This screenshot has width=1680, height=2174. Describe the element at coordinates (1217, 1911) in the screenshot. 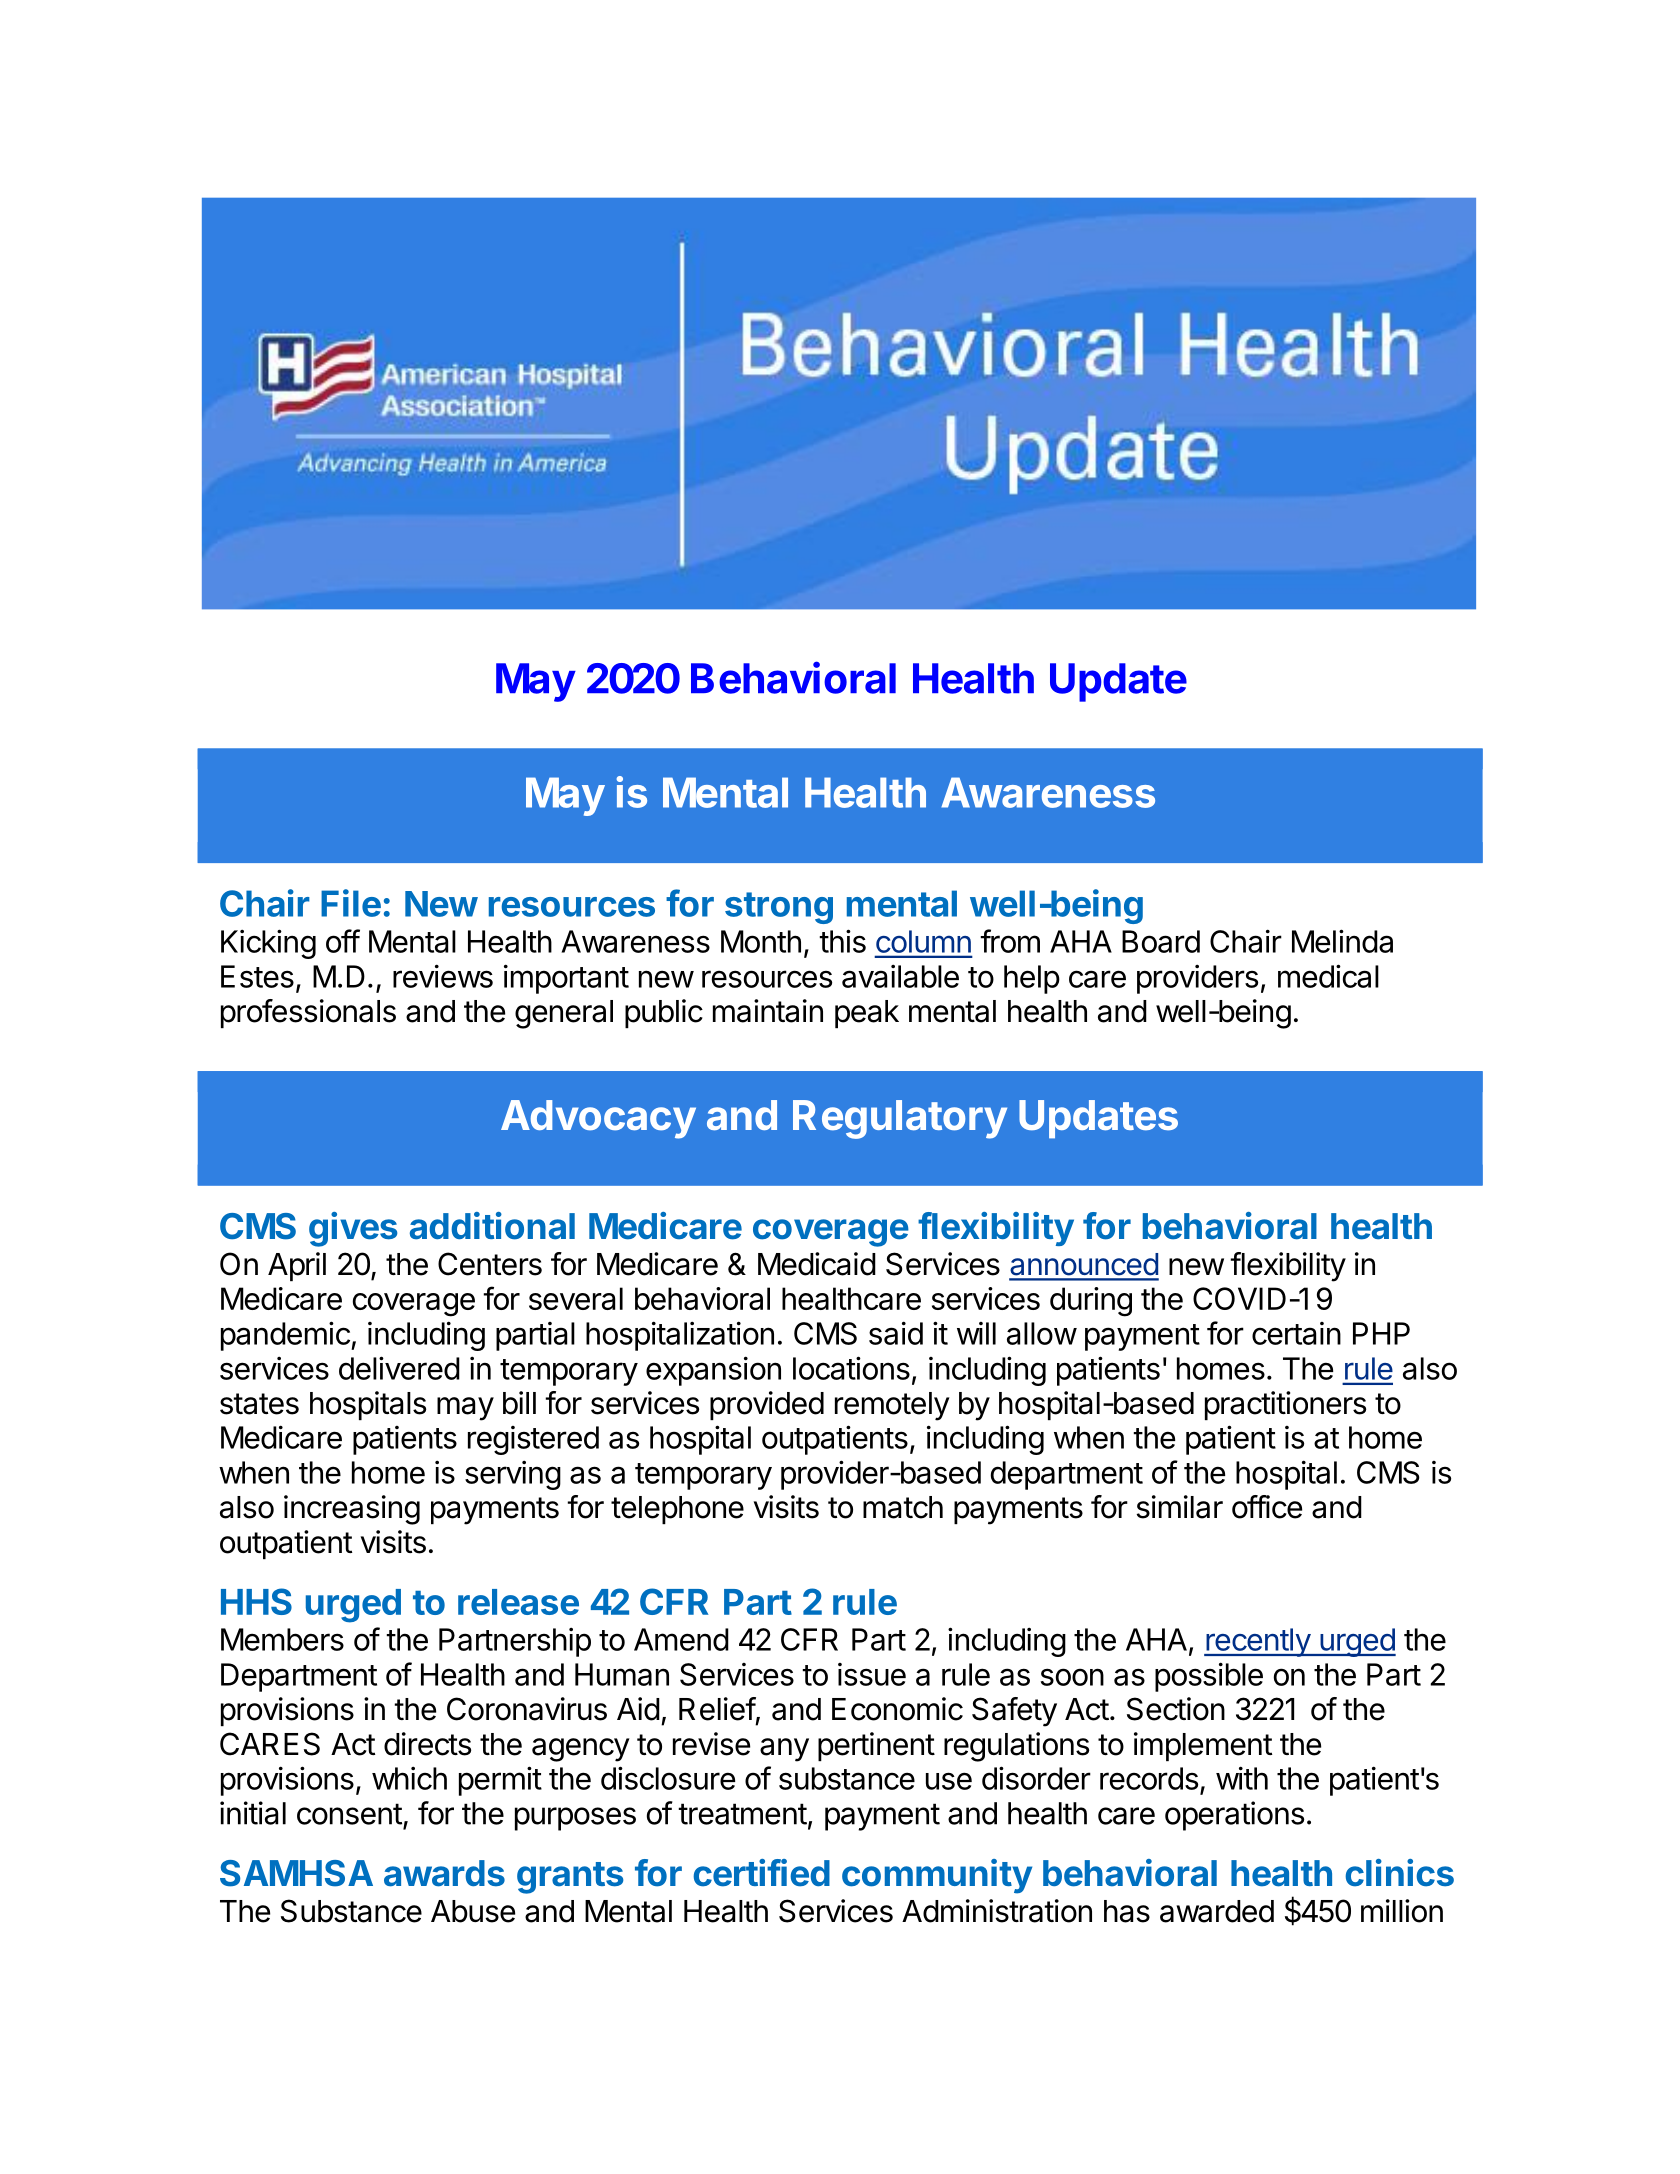

I see `awarded` at that location.
